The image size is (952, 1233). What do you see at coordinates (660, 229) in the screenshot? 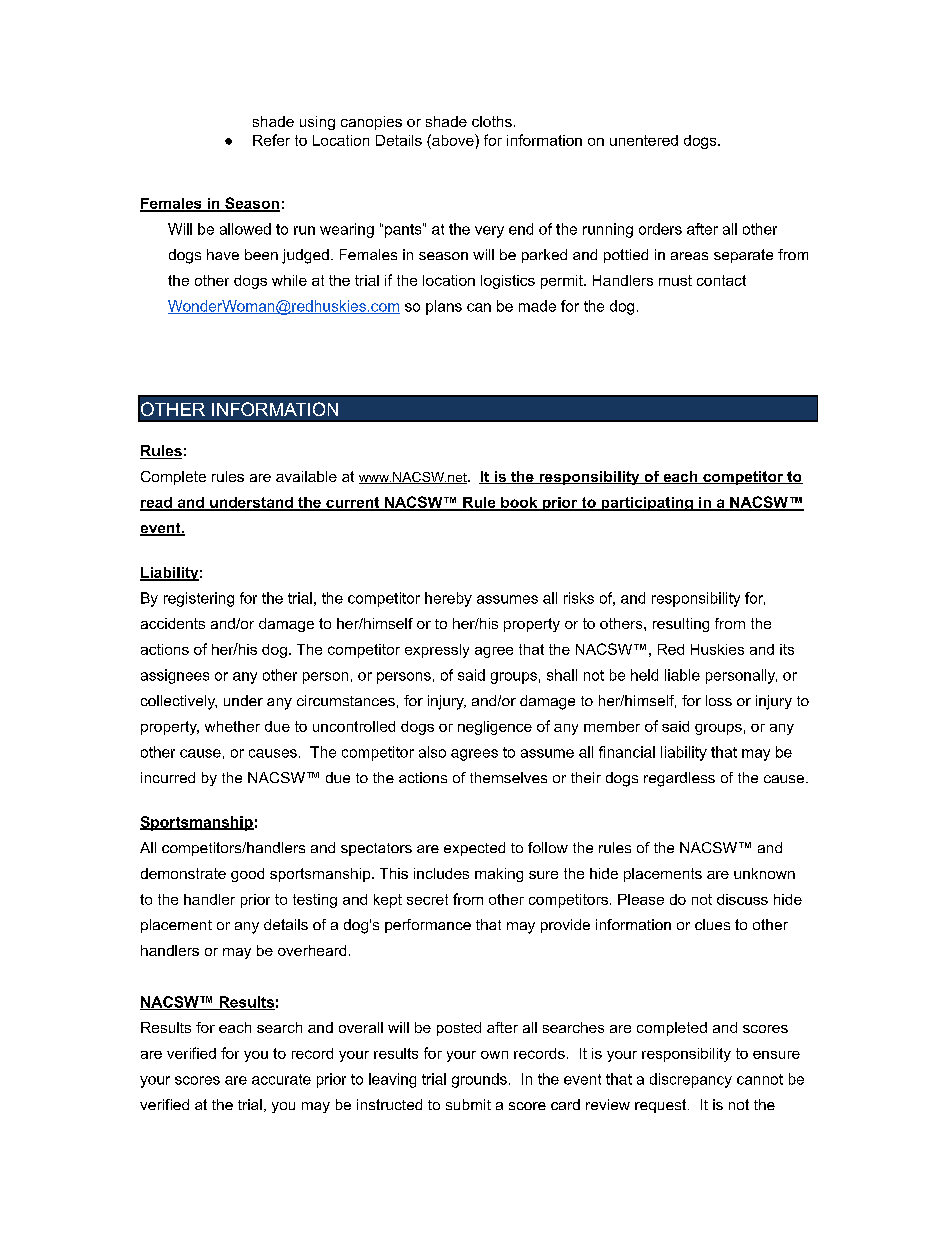
I see `orders` at bounding box center [660, 229].
